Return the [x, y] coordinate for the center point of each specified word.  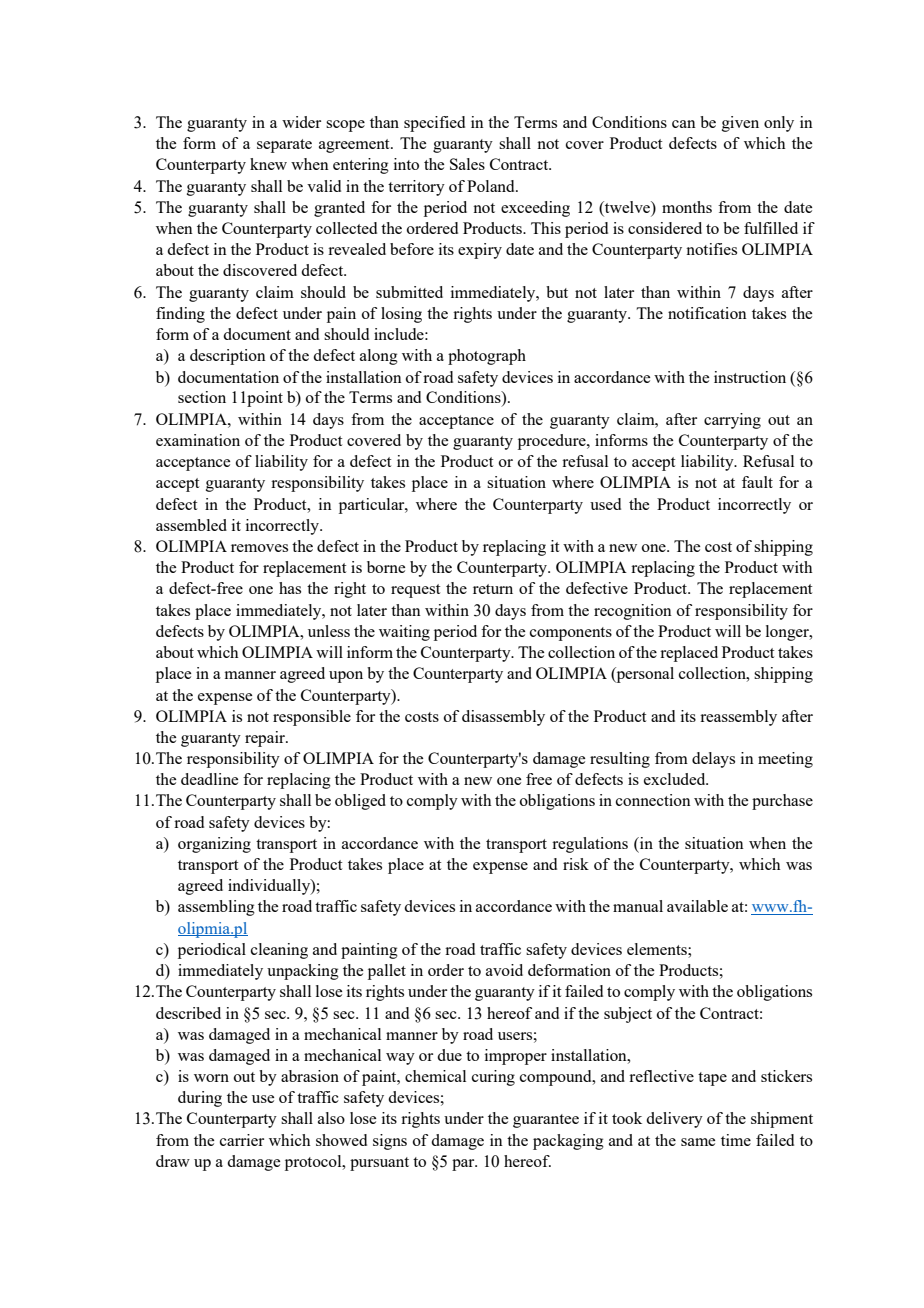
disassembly [503, 718]
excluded [676, 779]
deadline [209, 779]
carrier [242, 1140]
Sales [467, 164]
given [740, 124]
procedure [553, 442]
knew [268, 164]
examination [198, 440]
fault [757, 482]
